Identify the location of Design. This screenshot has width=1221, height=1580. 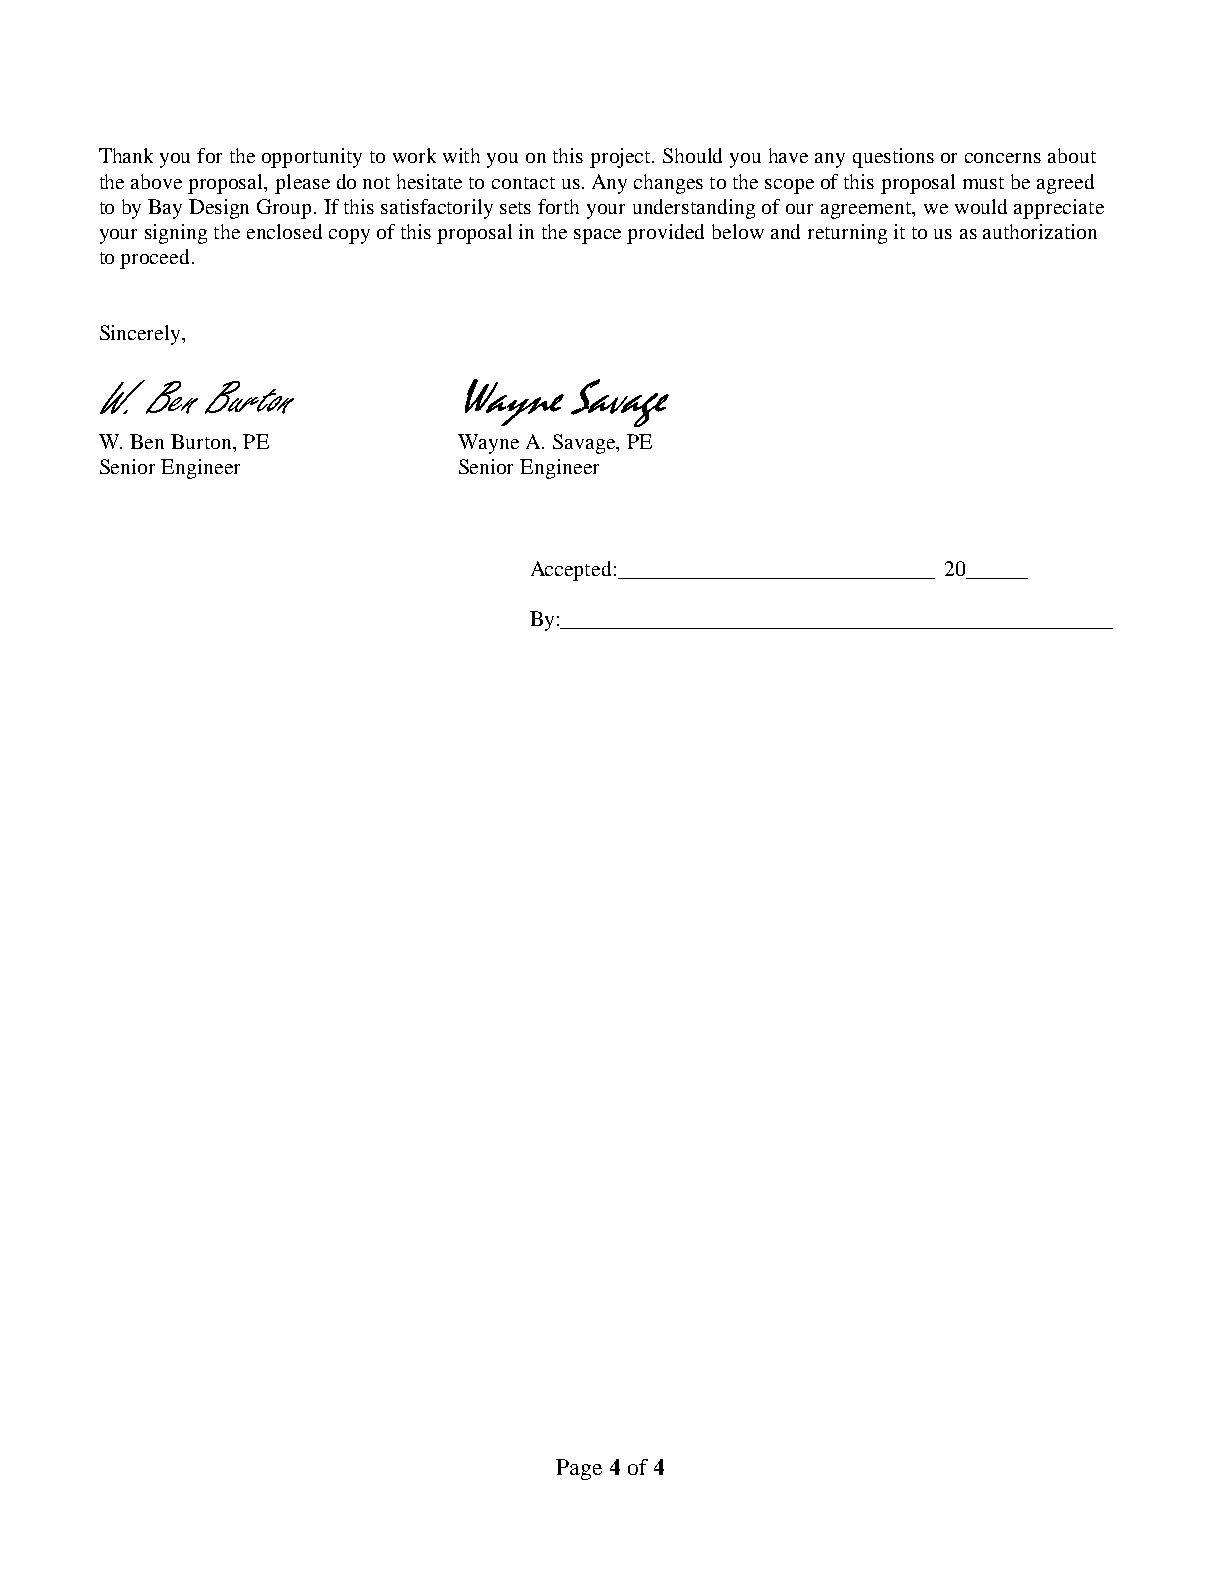
(219, 209).
